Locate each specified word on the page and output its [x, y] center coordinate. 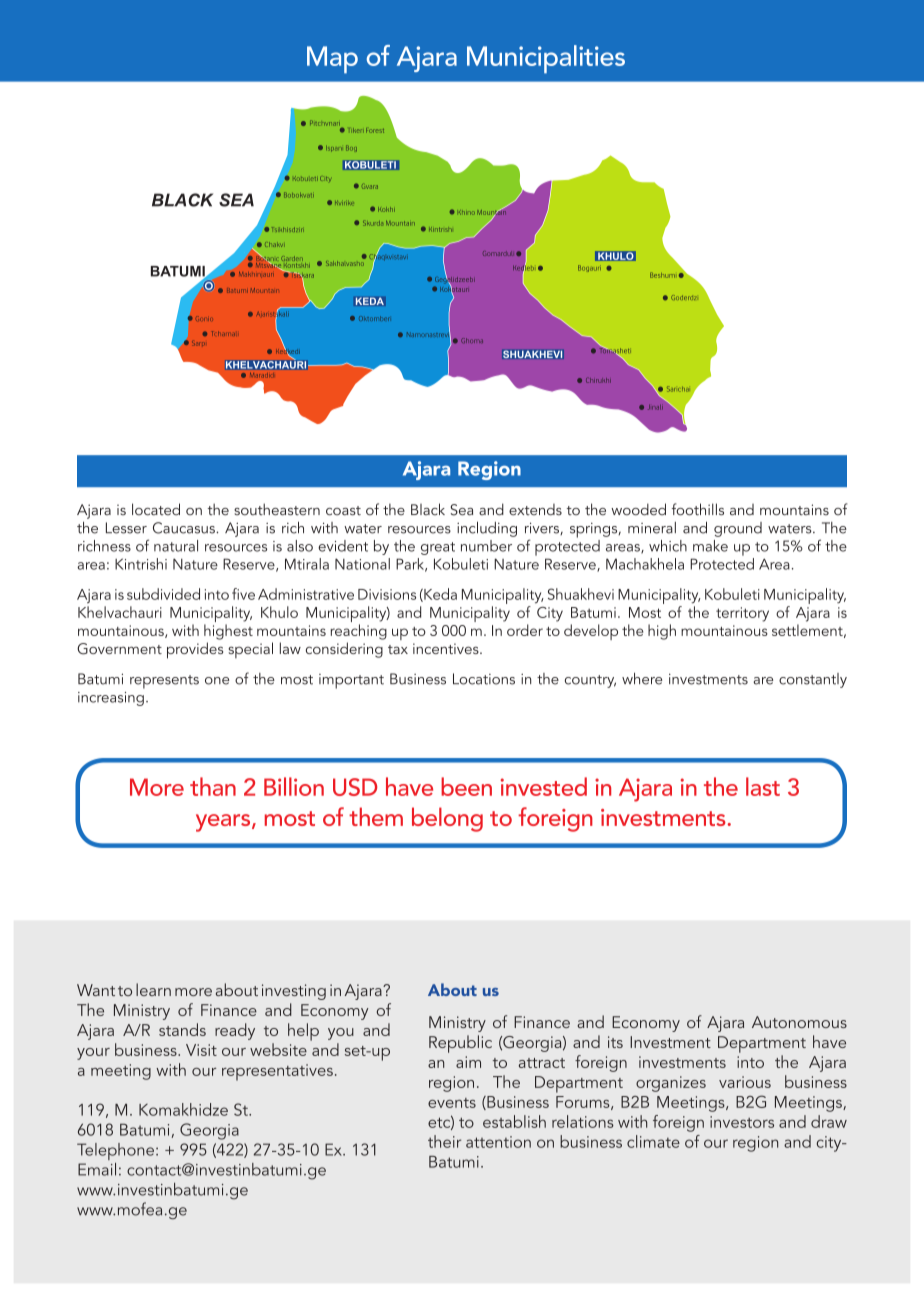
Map [332, 60]
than [213, 786]
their [444, 1141]
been [466, 786]
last [763, 786]
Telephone [115, 1151]
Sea [461, 510]
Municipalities [546, 59]
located [156, 509]
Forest [375, 130]
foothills [698, 509]
